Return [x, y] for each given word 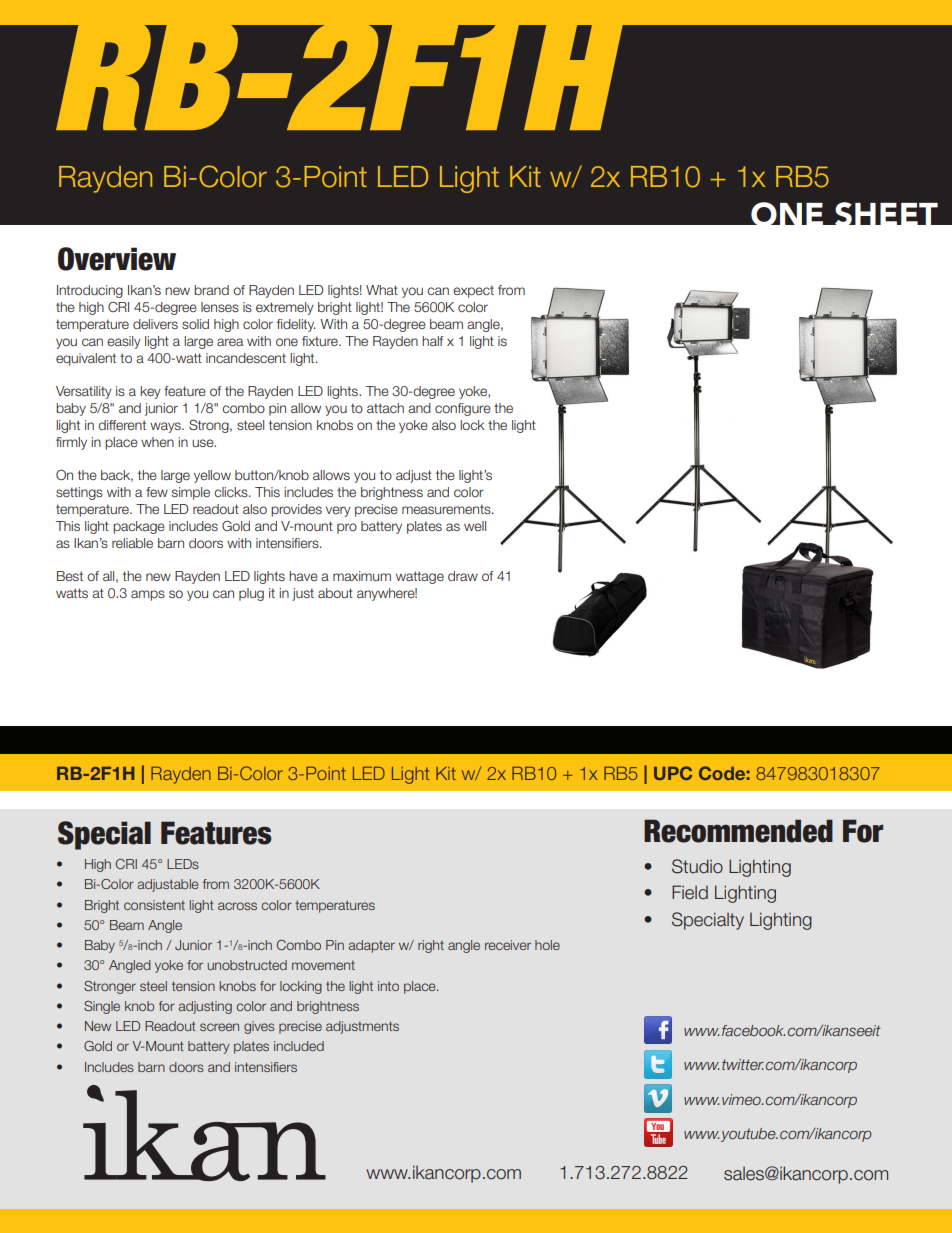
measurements [447, 509]
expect [473, 291]
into [388, 986]
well [475, 526]
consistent [154, 905]
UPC [673, 773]
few [157, 492]
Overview [117, 259]
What [382, 290]
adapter [372, 946]
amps [148, 595]
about [335, 593]
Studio [697, 866]
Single [102, 1007]
